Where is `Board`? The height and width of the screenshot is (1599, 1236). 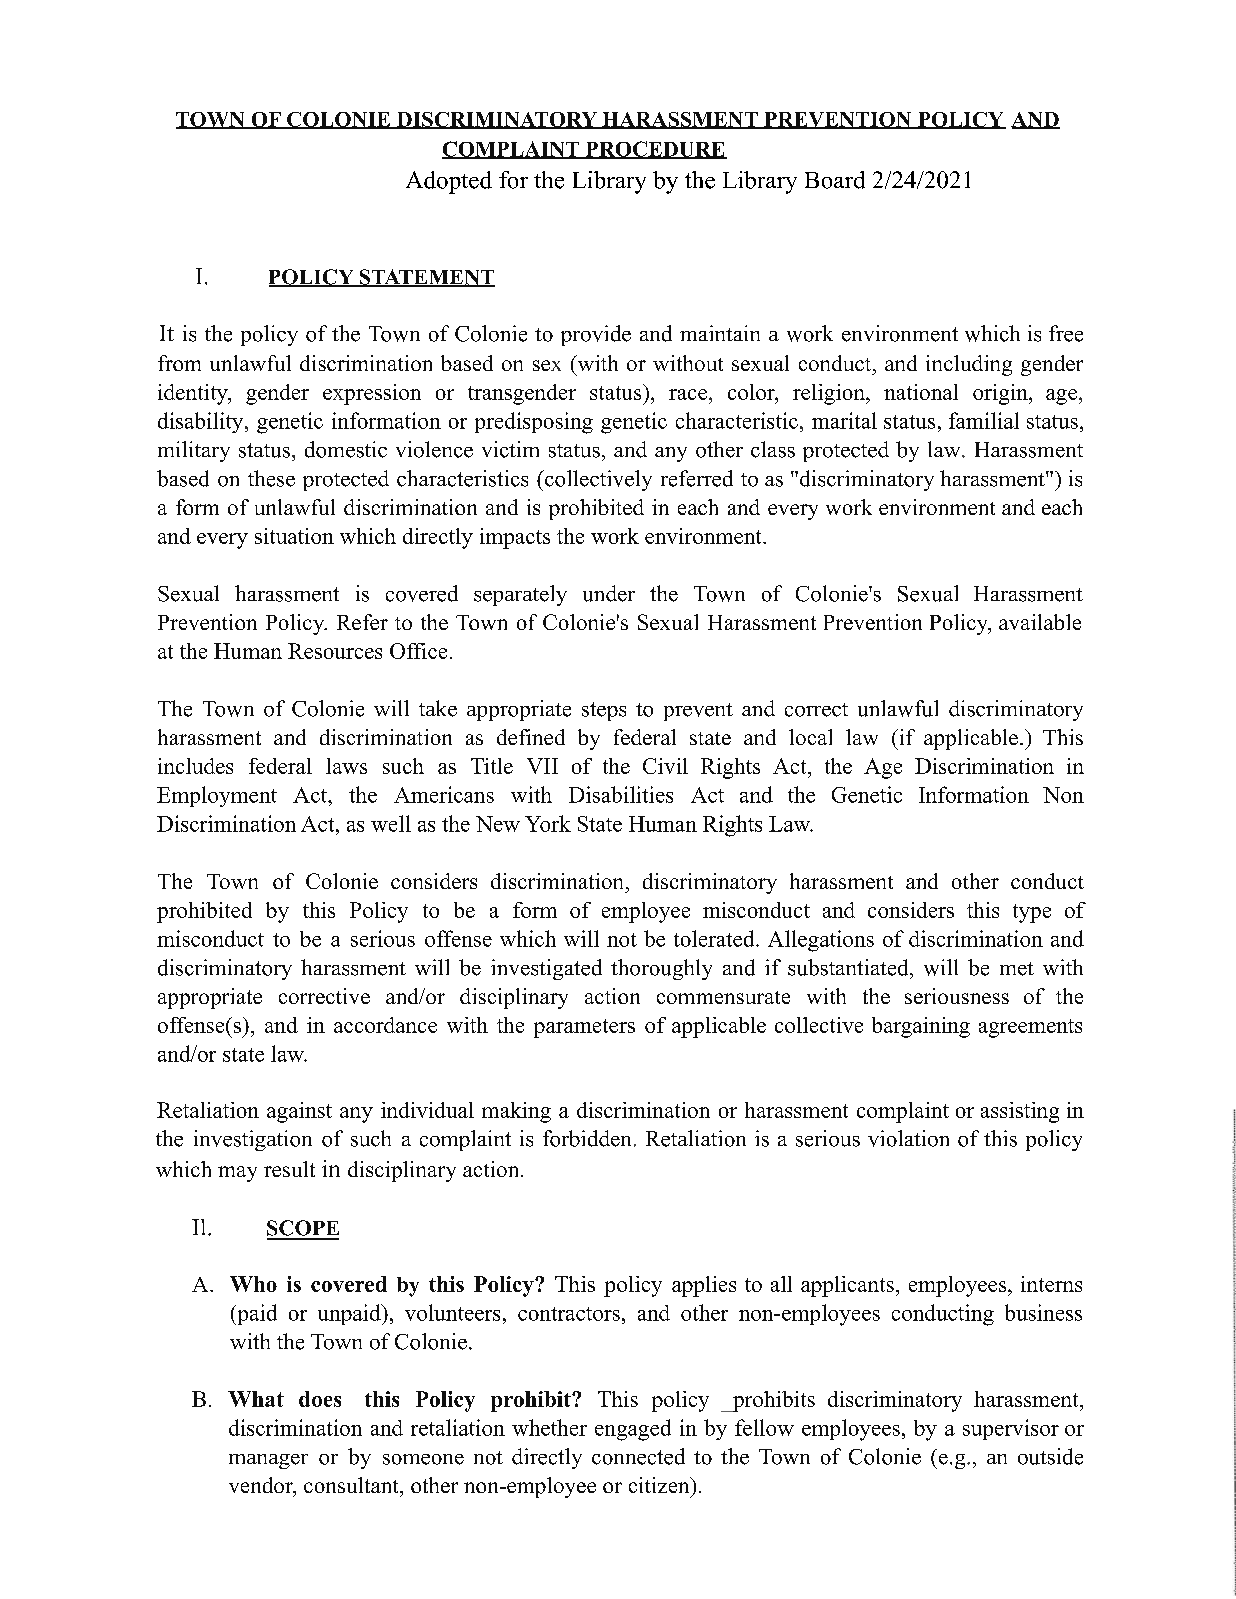
Board is located at coordinates (835, 180).
